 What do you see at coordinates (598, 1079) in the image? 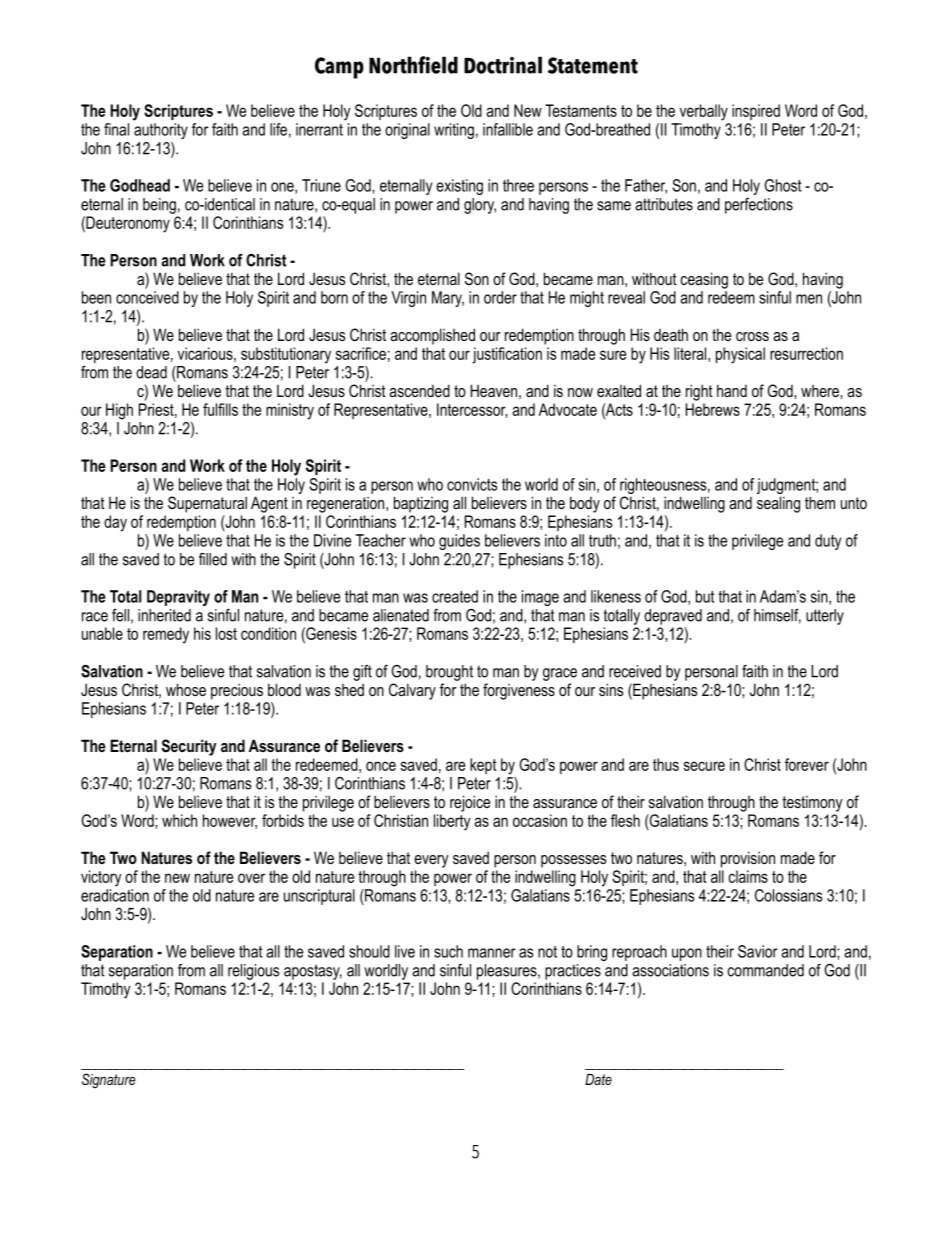
I see `Date` at bounding box center [598, 1079].
